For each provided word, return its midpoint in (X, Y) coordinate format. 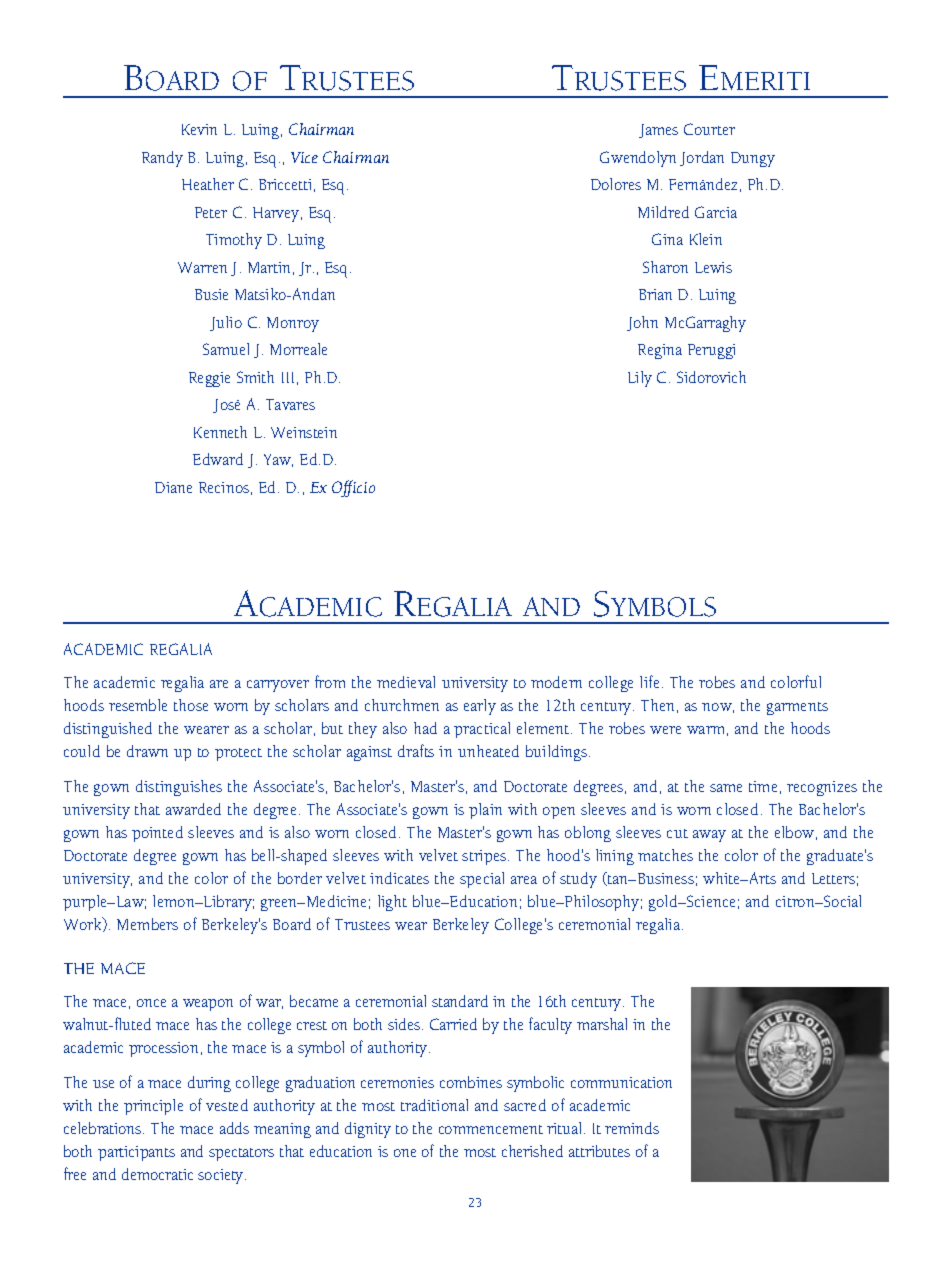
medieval (406, 682)
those (191, 705)
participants (136, 1153)
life (649, 681)
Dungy (753, 159)
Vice (304, 157)
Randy (162, 159)
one (405, 1153)
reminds (632, 1128)
